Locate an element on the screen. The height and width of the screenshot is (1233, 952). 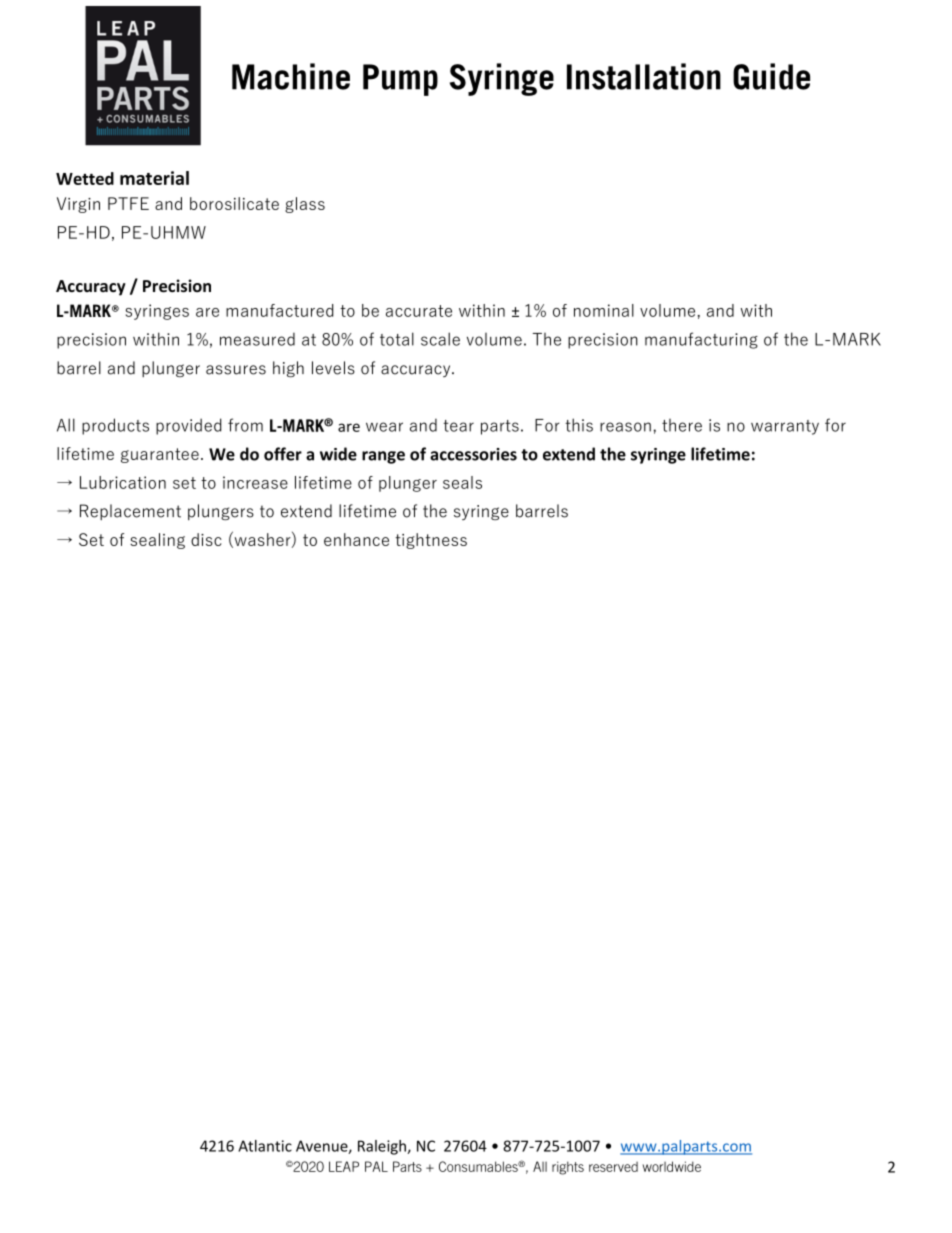
enhance is located at coordinates (356, 539).
